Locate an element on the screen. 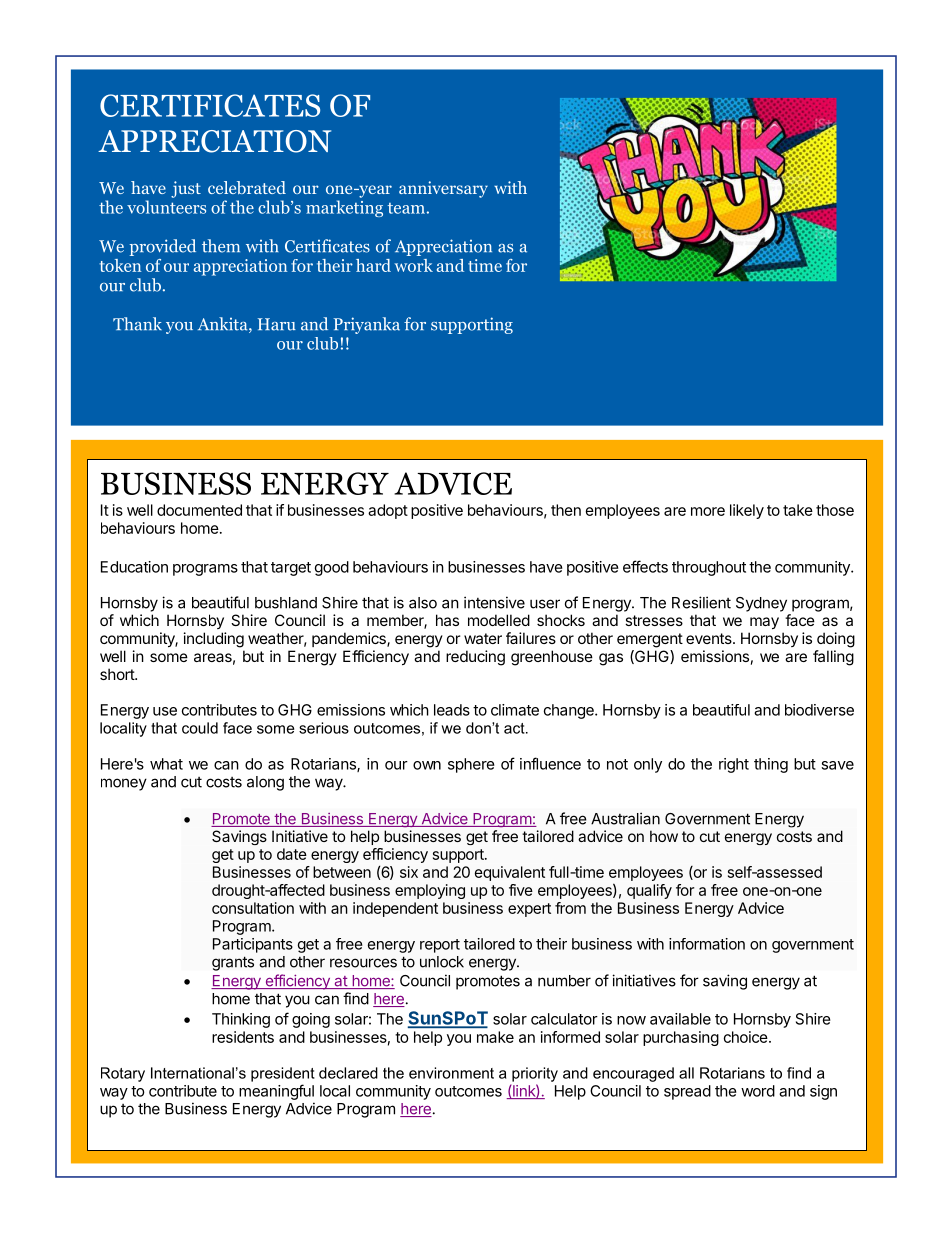 The width and height of the screenshot is (952, 1233). documented is located at coordinates (199, 510).
